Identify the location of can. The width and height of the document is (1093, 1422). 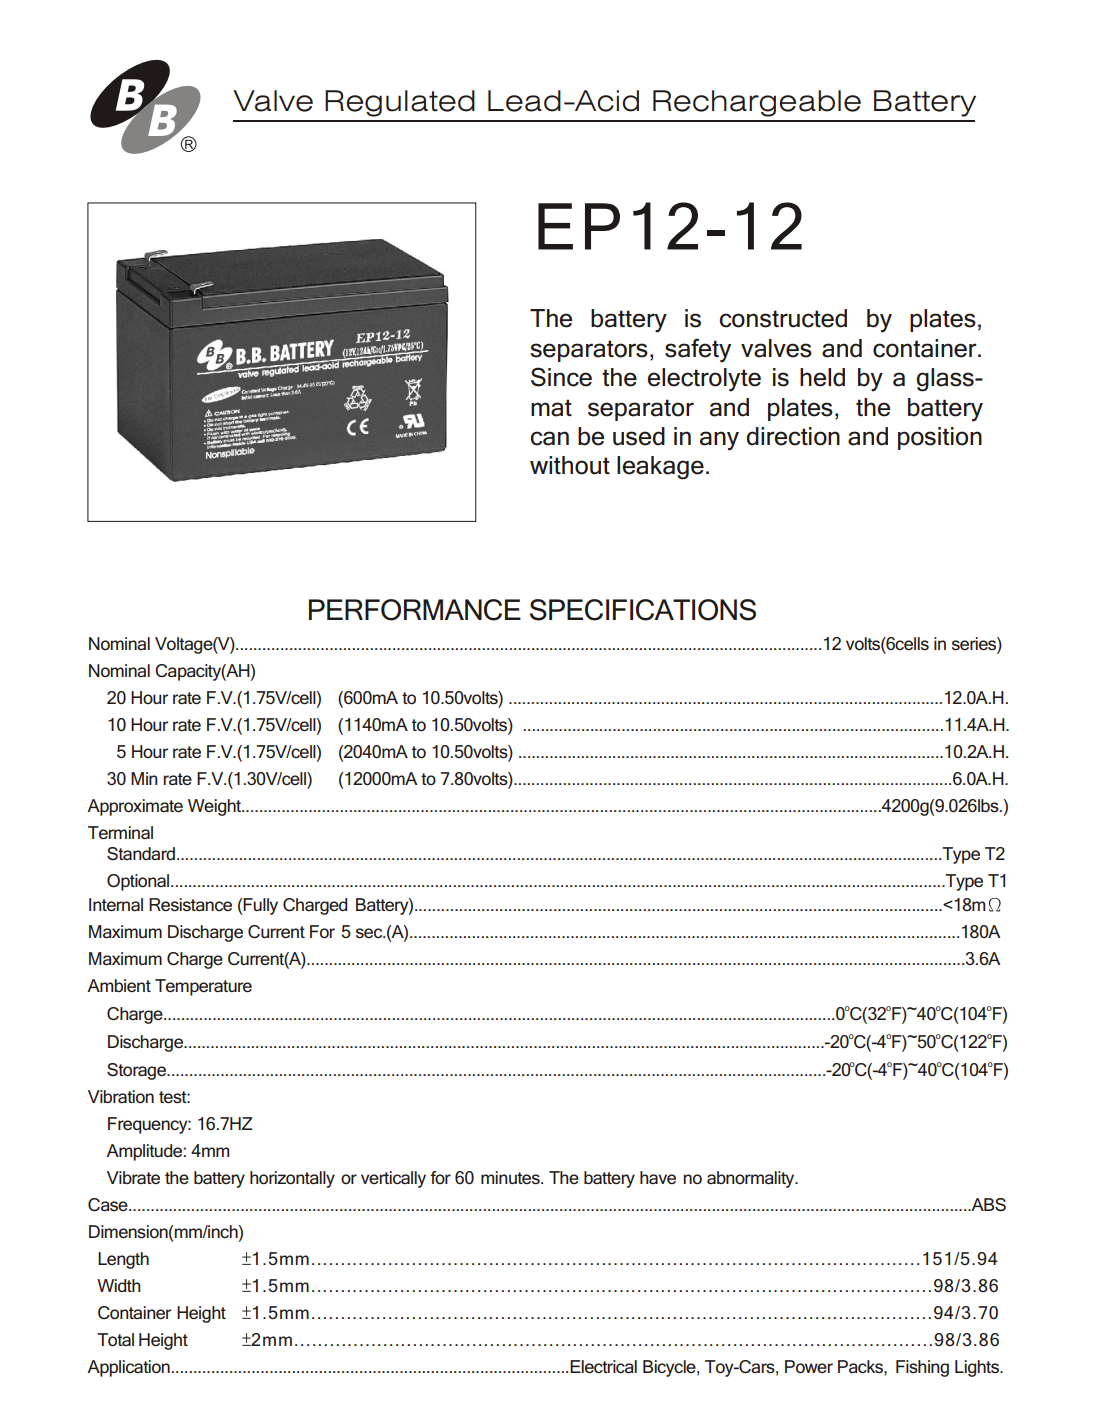
(549, 438).
